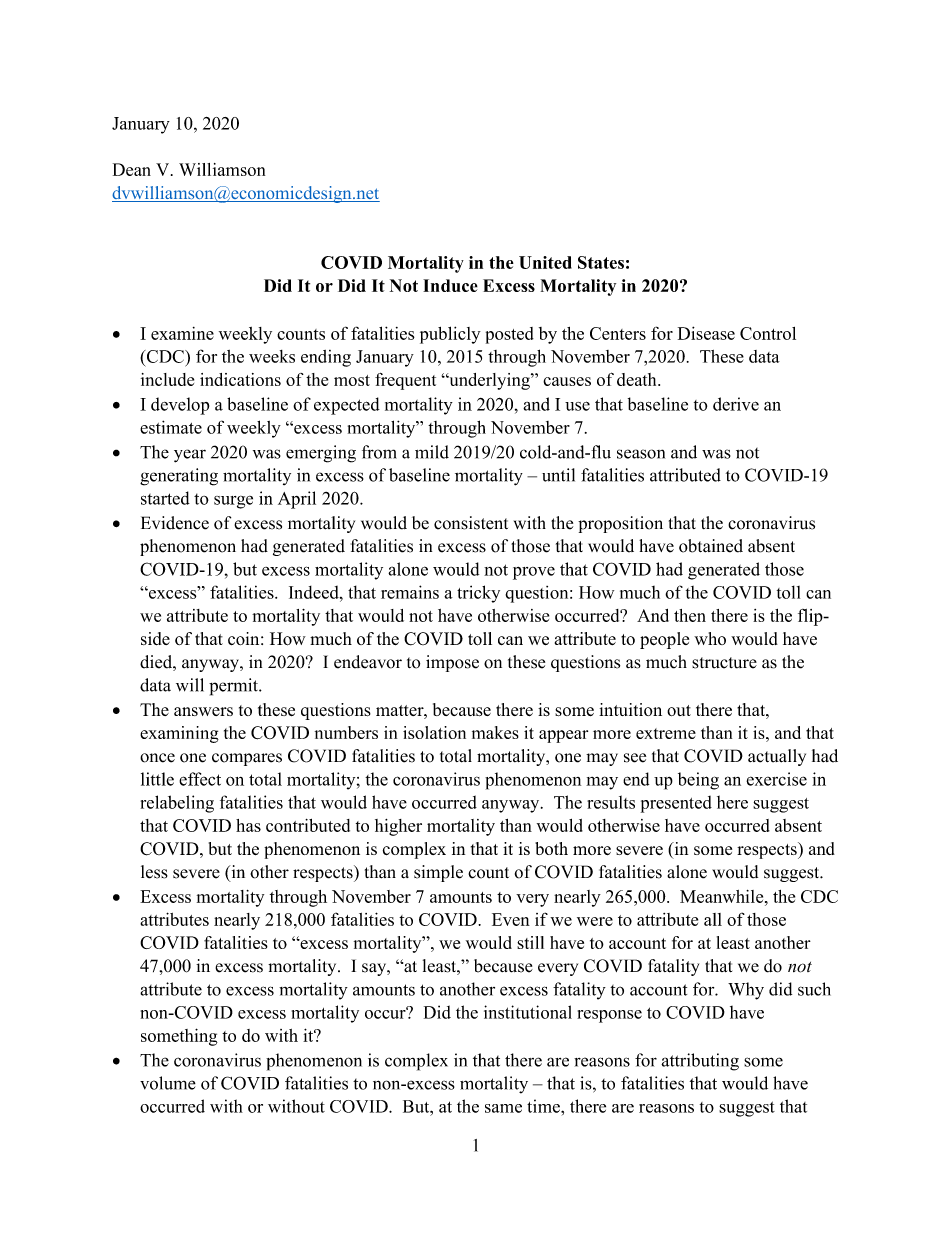 This document has height=1233, width=952. I want to click on impose, so click(452, 663).
